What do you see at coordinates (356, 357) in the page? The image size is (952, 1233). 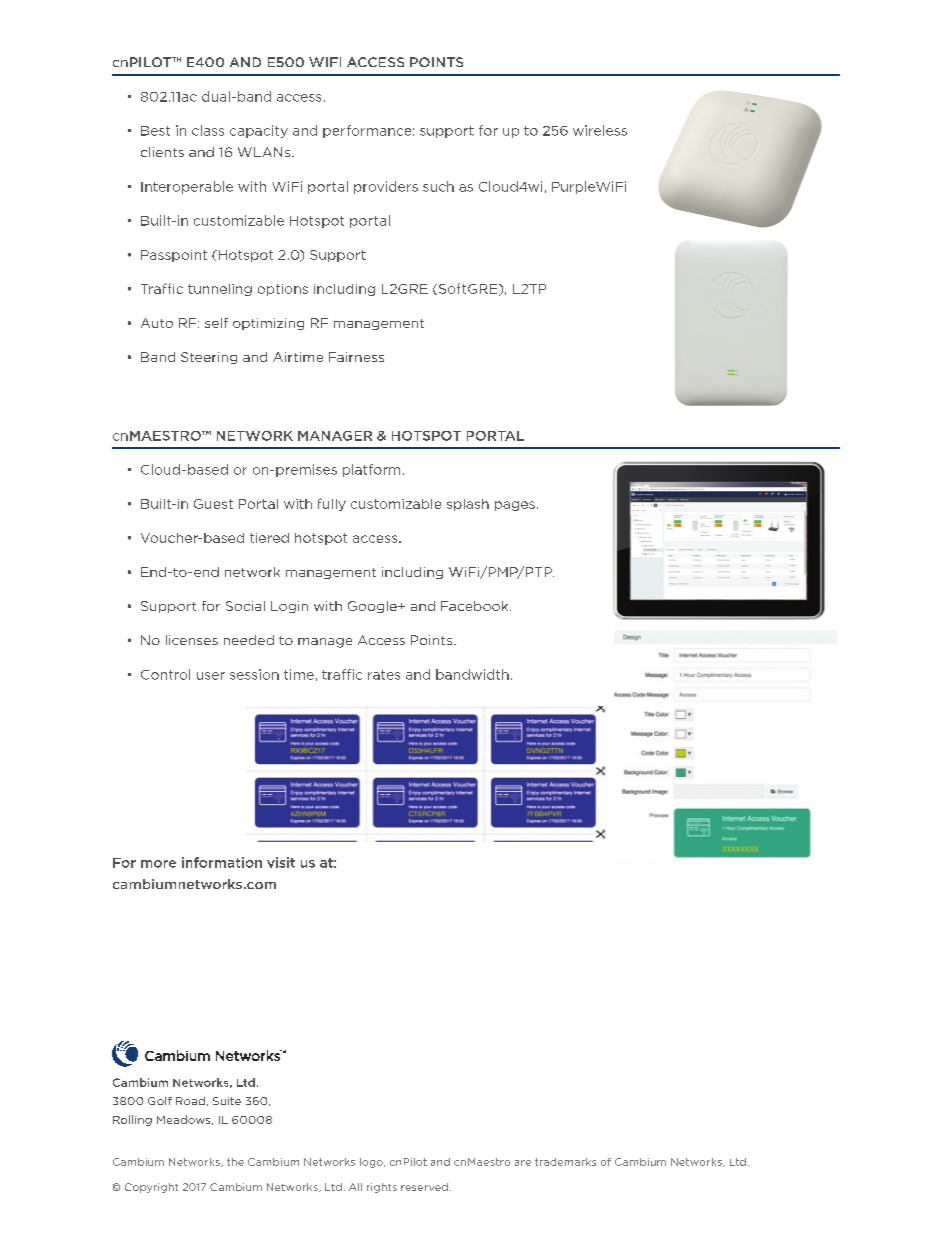 I see `Fairness` at bounding box center [356, 357].
